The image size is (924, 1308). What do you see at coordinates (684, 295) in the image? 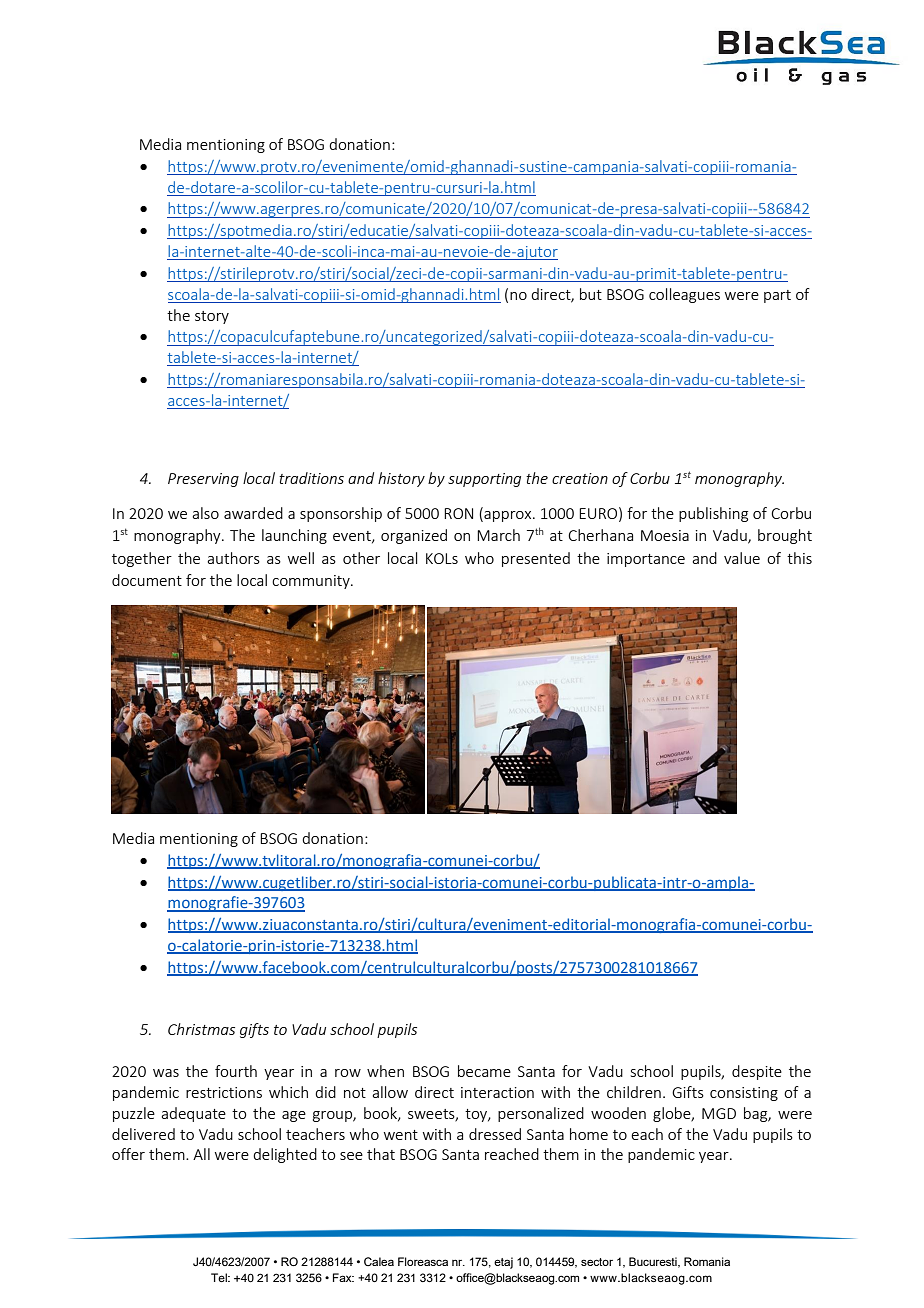
I see `colleagues` at bounding box center [684, 295].
